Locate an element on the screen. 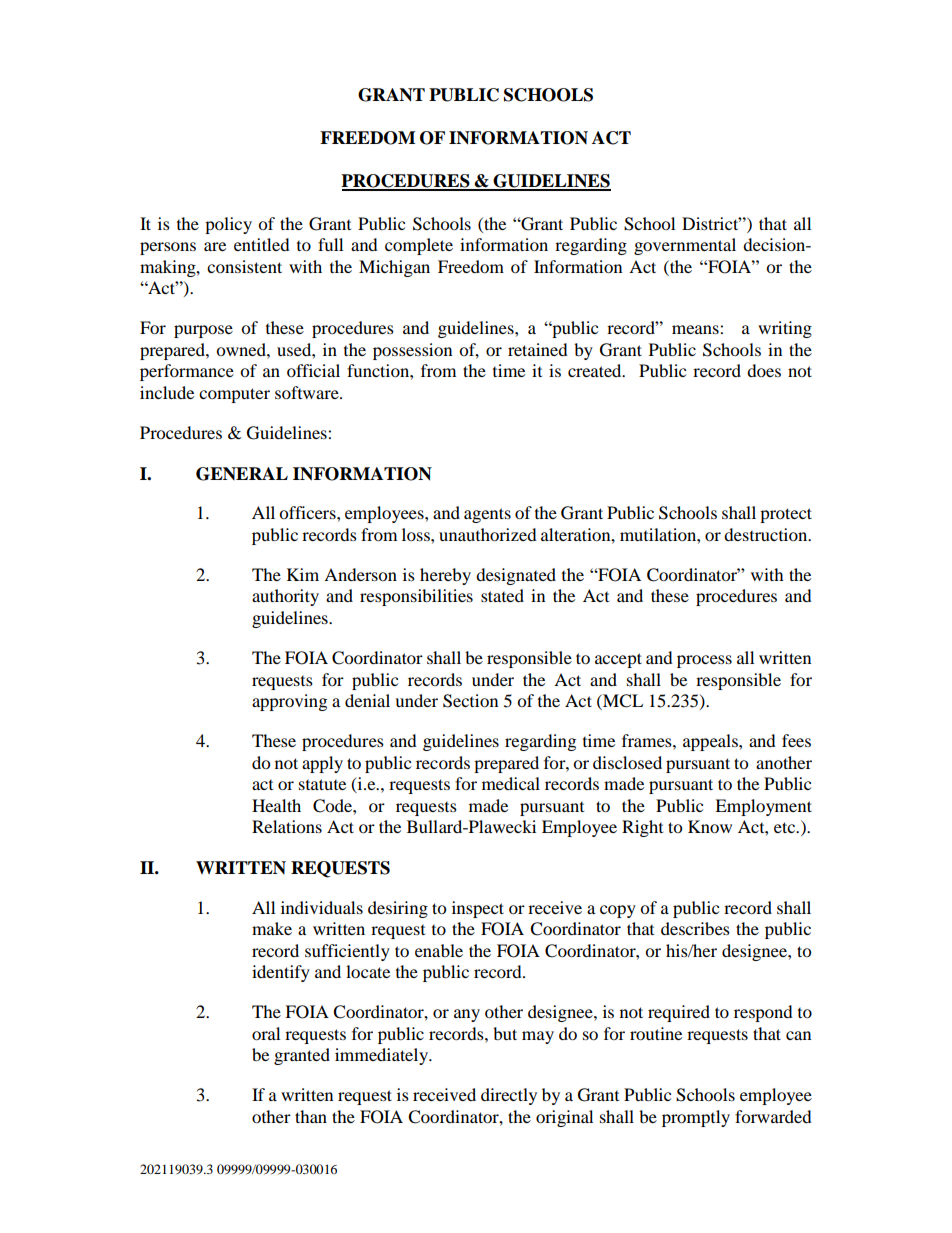 The height and width of the screenshot is (1233, 952). than is located at coordinates (311, 1116).
